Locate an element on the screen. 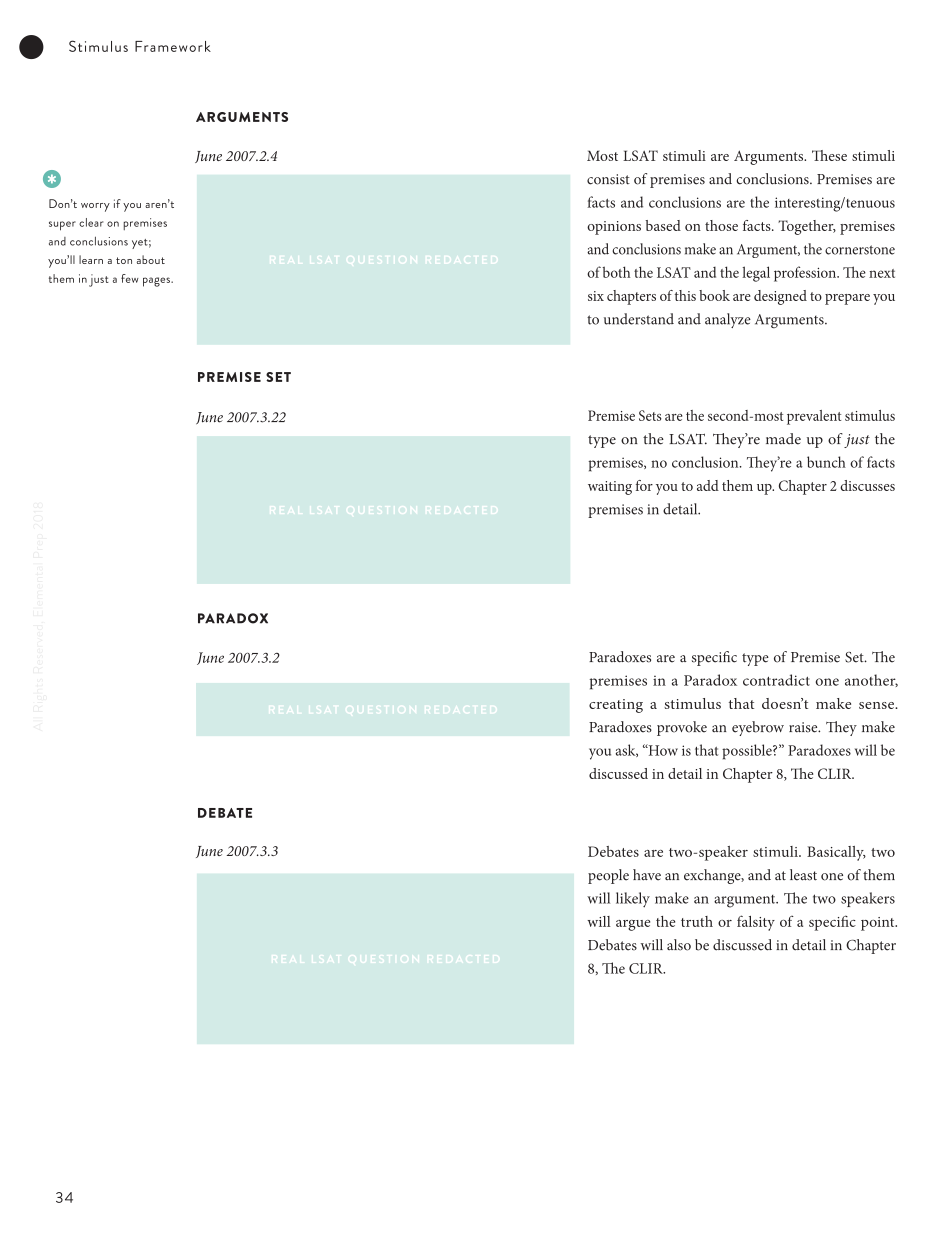  people is located at coordinates (608, 876).
